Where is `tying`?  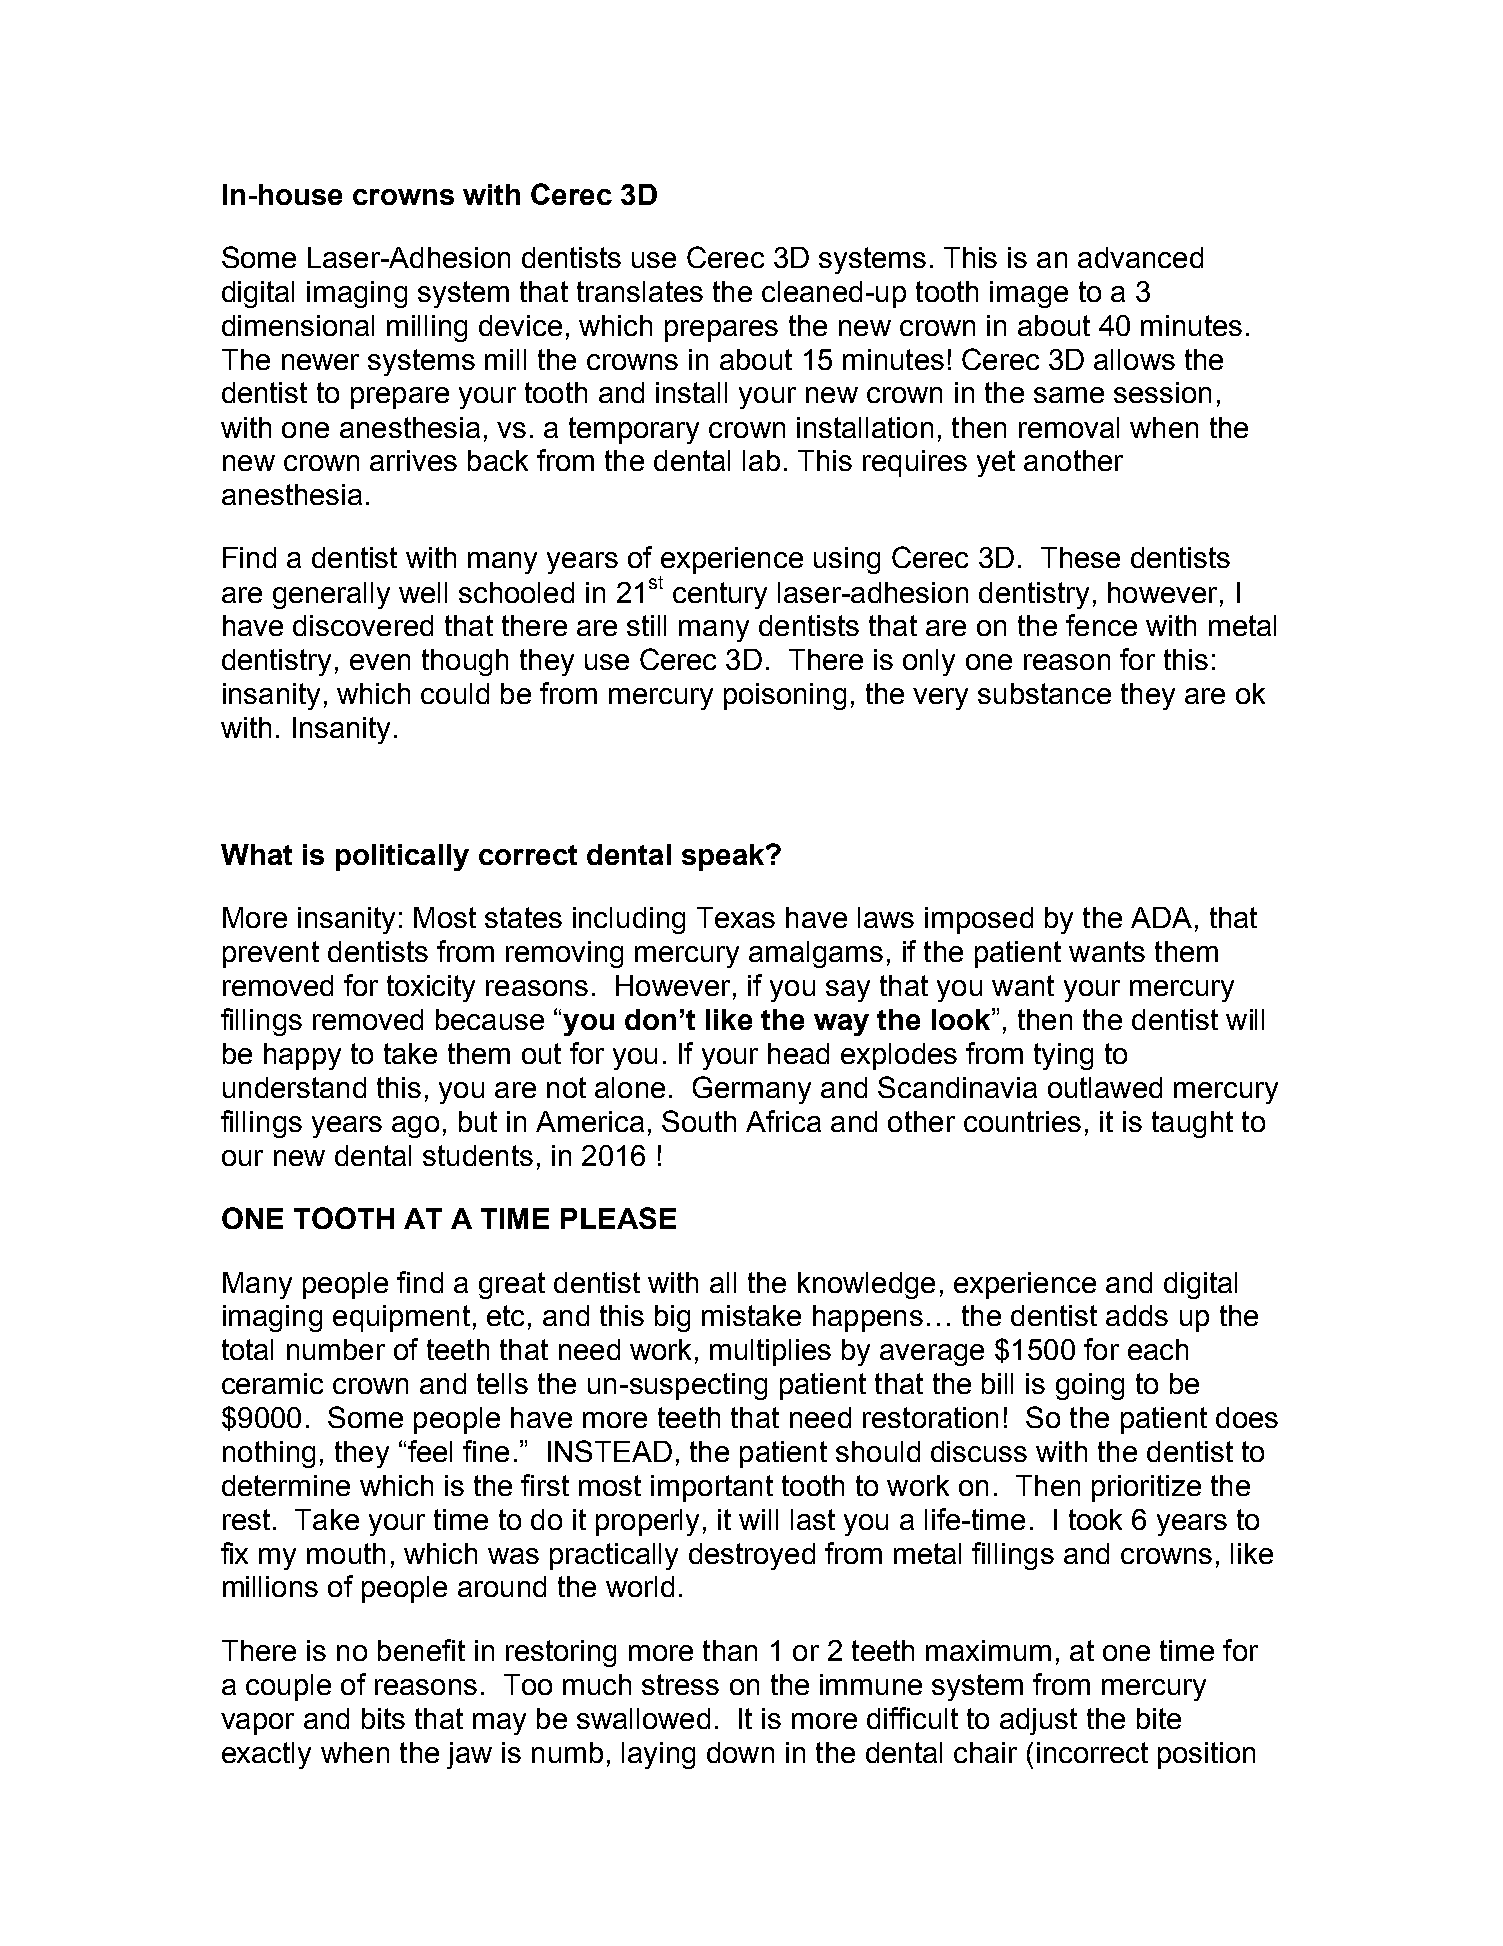
tying is located at coordinates (1063, 1056).
